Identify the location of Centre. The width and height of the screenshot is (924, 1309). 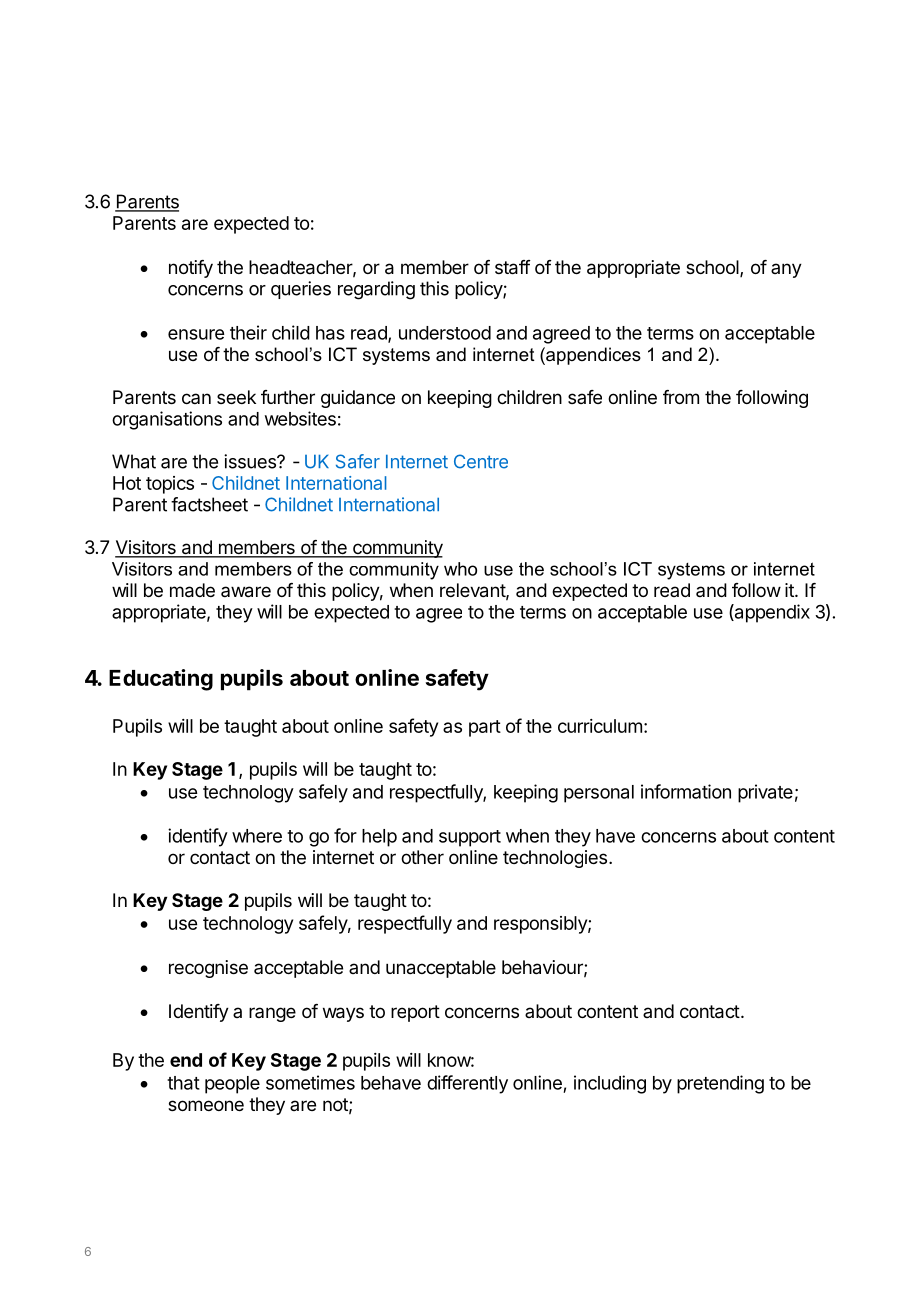
(481, 461).
